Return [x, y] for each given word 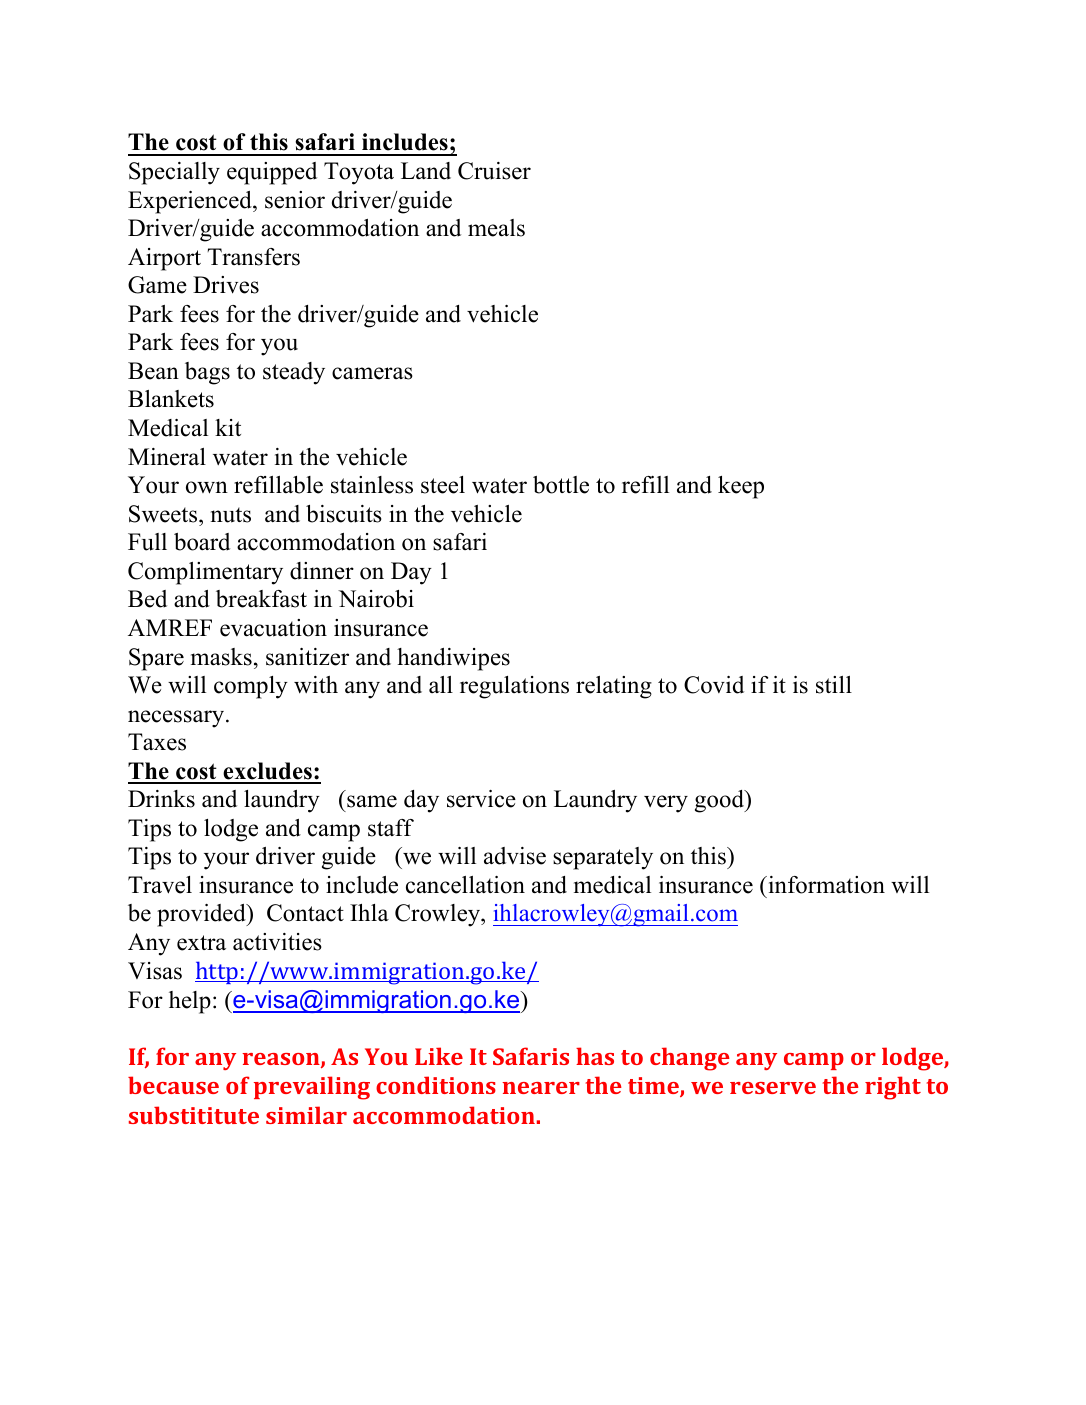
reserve [773, 1088]
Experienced [191, 202]
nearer [541, 1088]
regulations [514, 687]
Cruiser [494, 171]
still [834, 685]
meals [496, 228]
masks [221, 657]
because [173, 1085]
